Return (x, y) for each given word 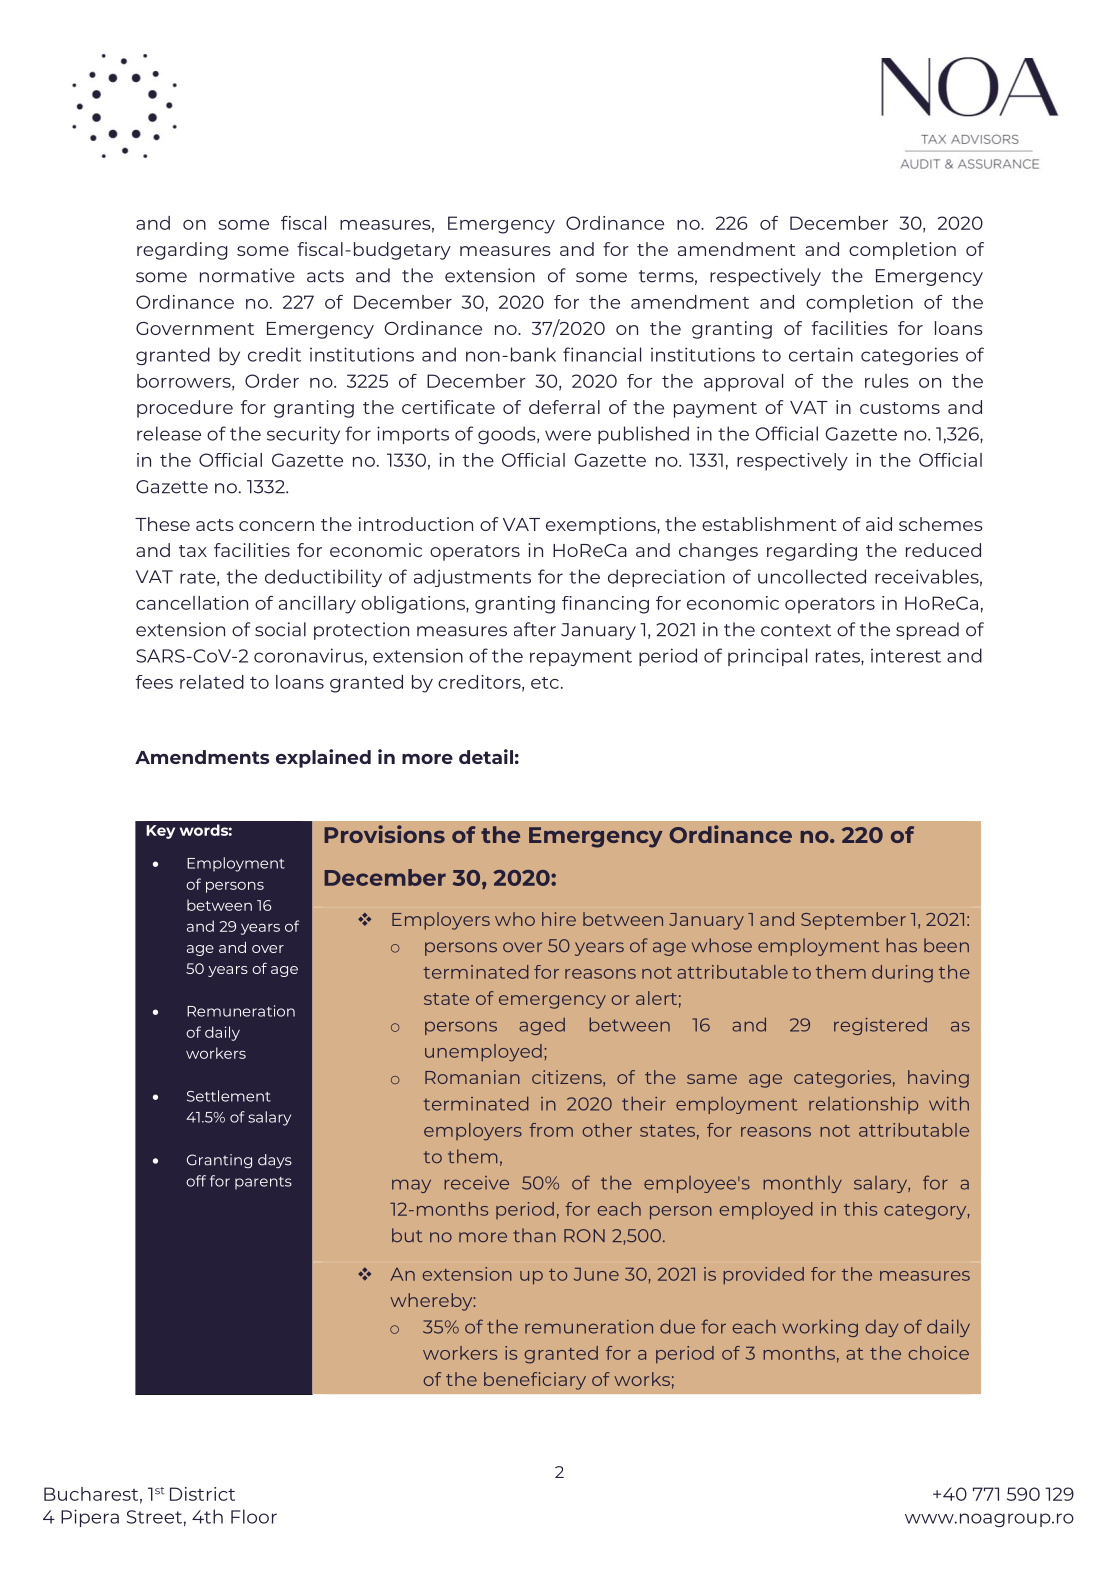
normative (247, 275)
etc (545, 683)
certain (821, 354)
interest (906, 656)
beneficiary (535, 1381)
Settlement (229, 1096)
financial (602, 354)
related (212, 682)
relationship (863, 1105)
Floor (254, 1516)
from (551, 1130)
